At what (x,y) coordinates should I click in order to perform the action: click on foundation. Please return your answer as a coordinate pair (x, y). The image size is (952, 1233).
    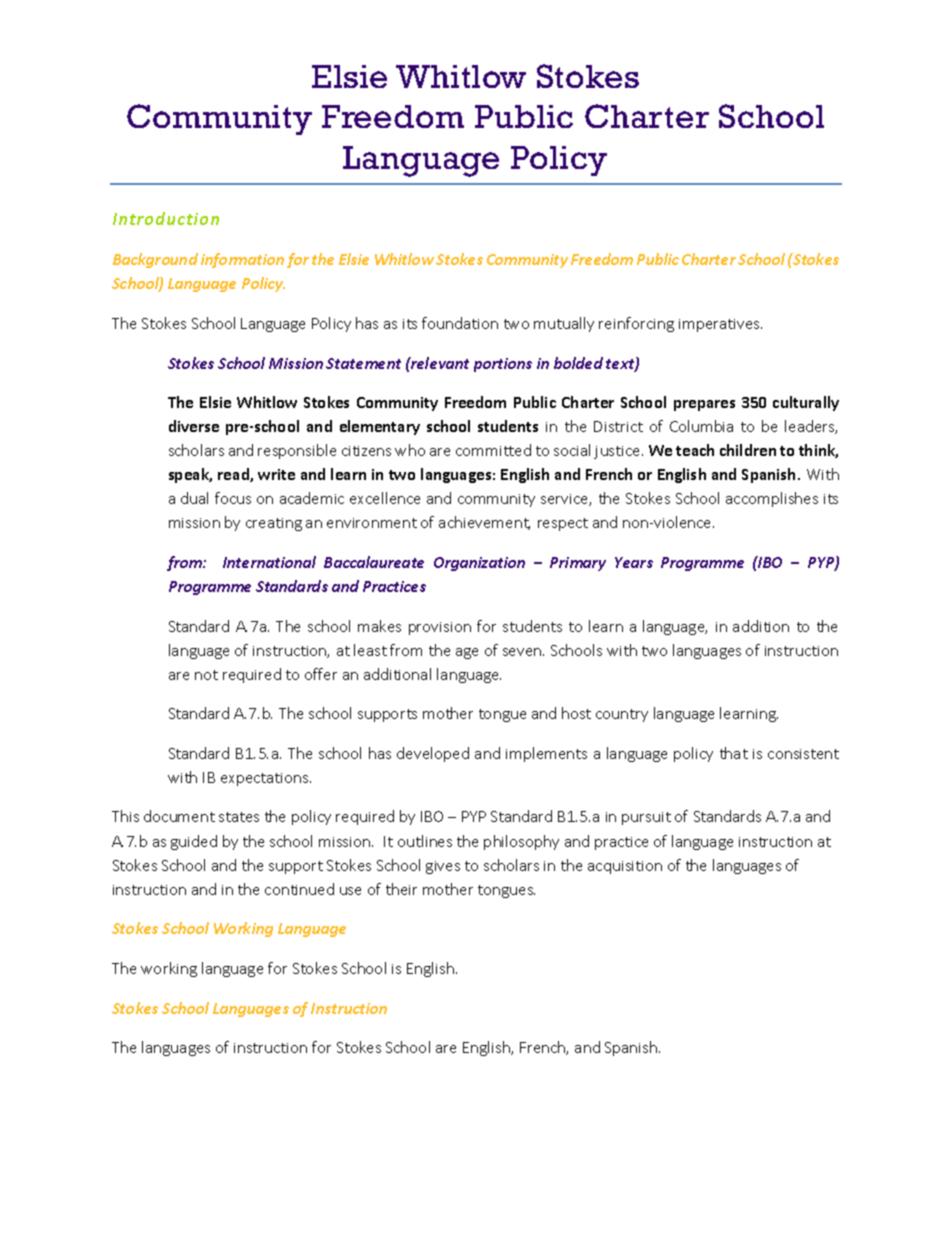
    Looking at the image, I should click on (460, 323).
